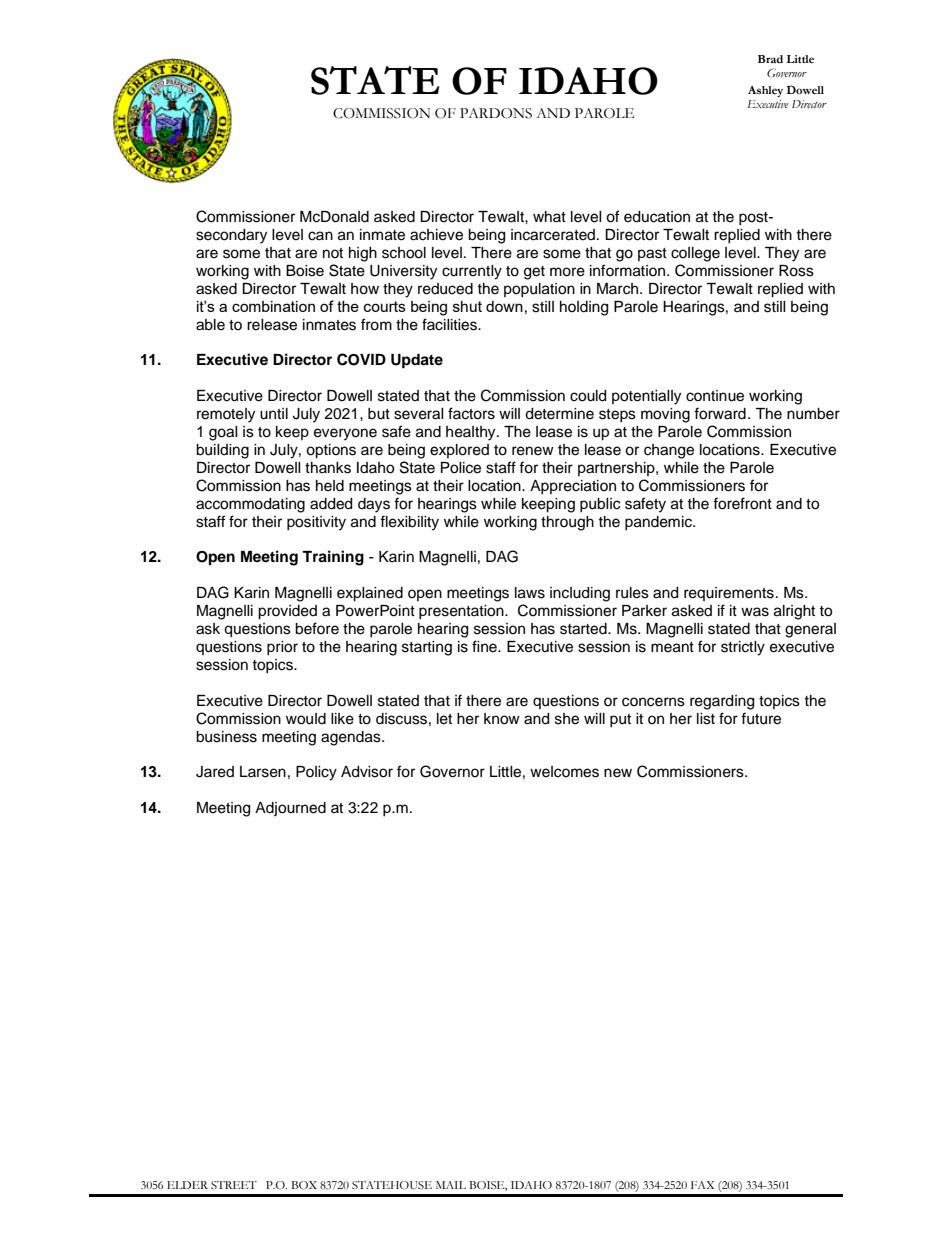 This document has height=1233, width=952. I want to click on FAX, so click(703, 1185).
